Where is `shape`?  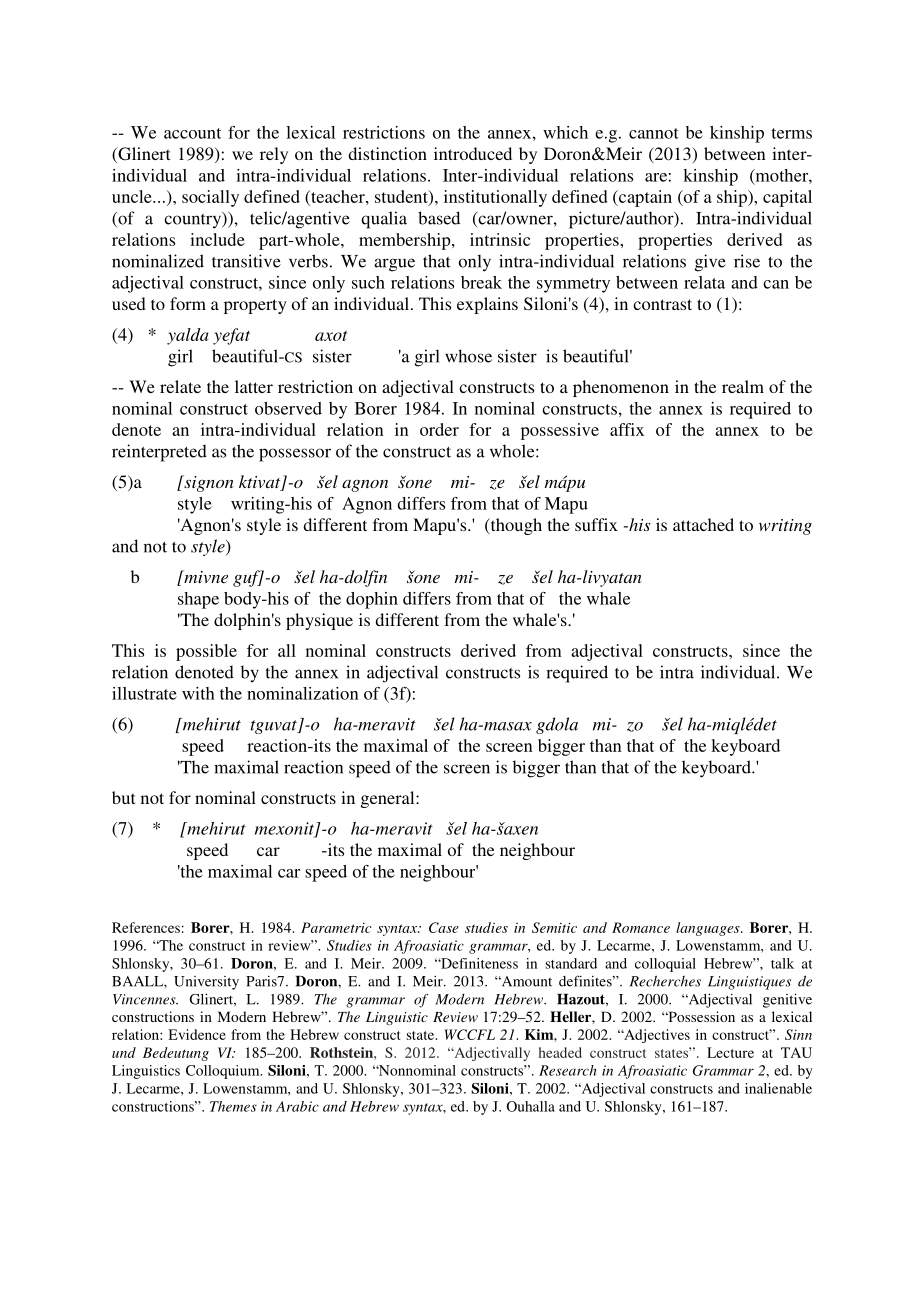 shape is located at coordinates (198, 600).
